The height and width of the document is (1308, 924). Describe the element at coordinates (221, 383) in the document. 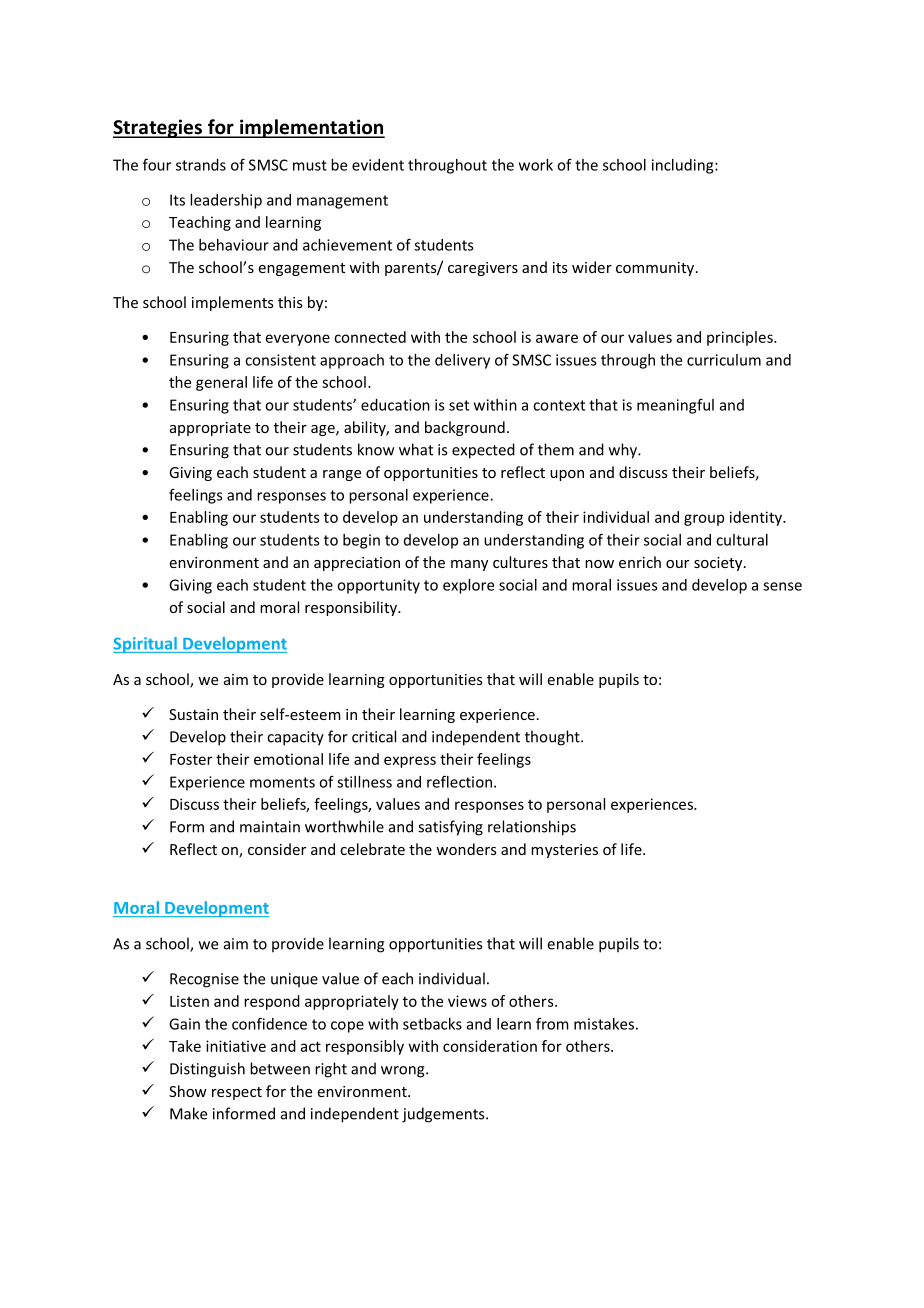

I see `general` at that location.
